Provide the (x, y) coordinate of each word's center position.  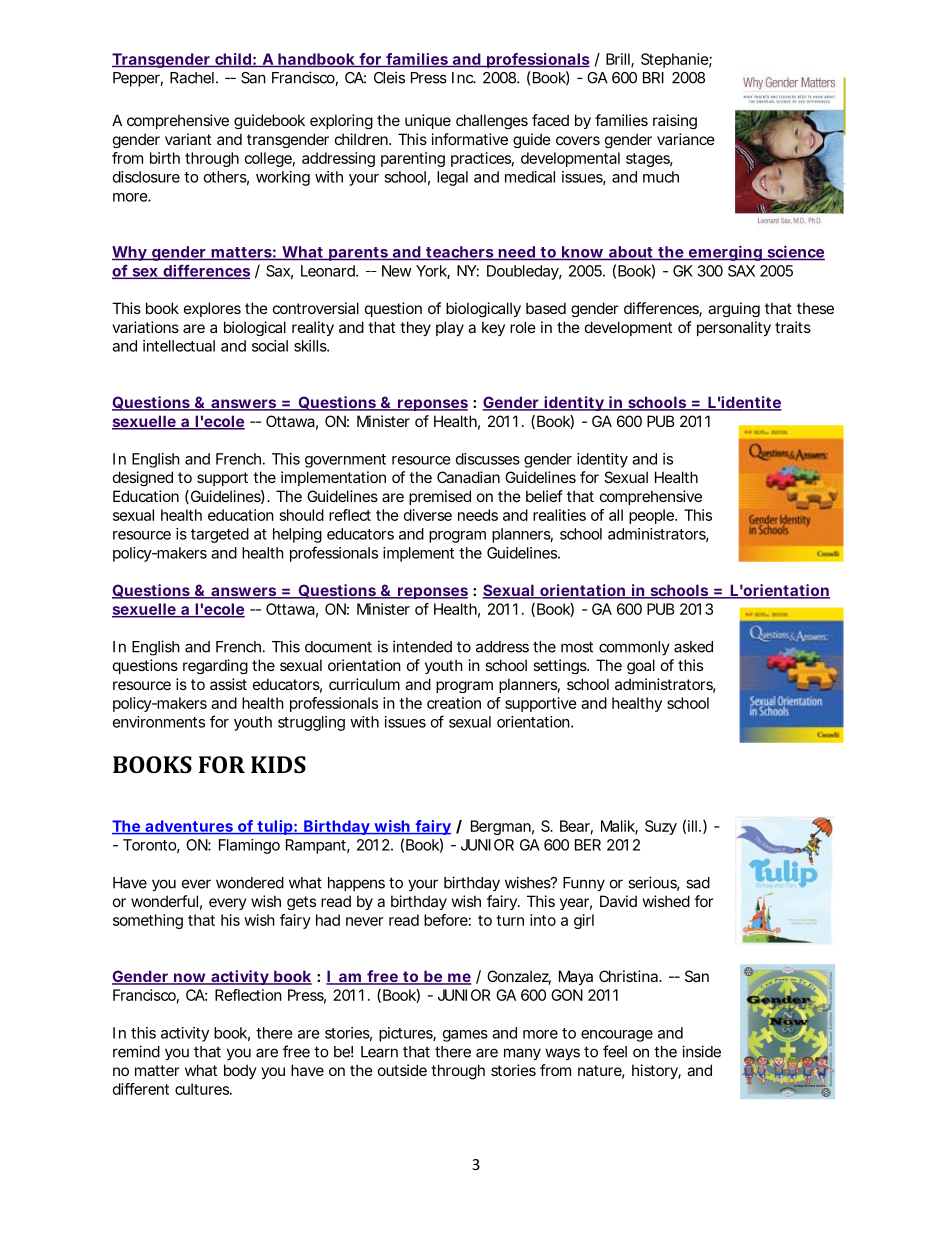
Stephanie (675, 60)
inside (701, 1051)
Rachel (192, 78)
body (240, 1071)
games (465, 1036)
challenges (492, 121)
